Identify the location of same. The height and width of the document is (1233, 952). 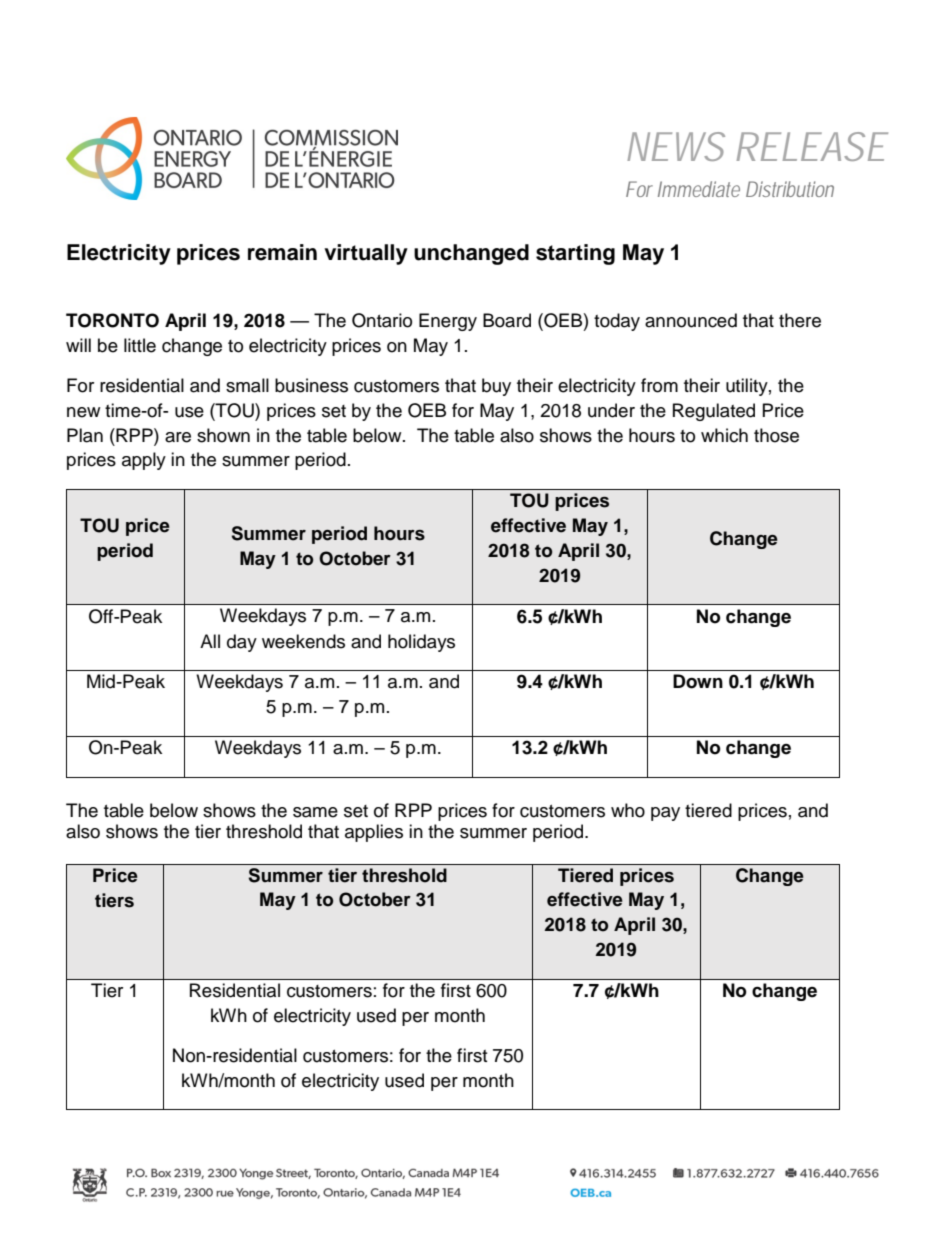
(315, 812).
